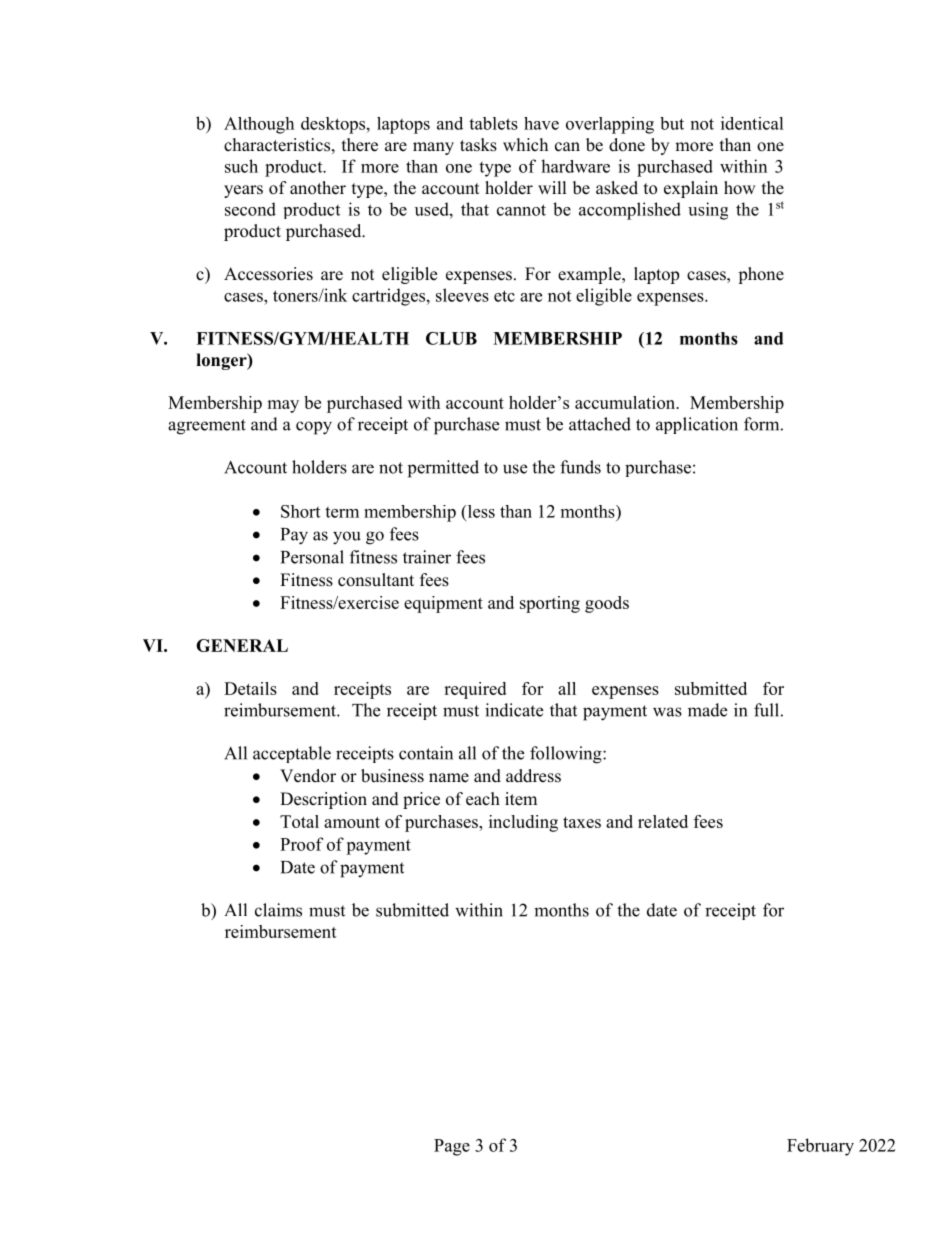 The width and height of the screenshot is (952, 1233). Describe the element at coordinates (752, 123) in the screenshot. I see `identical` at that location.
